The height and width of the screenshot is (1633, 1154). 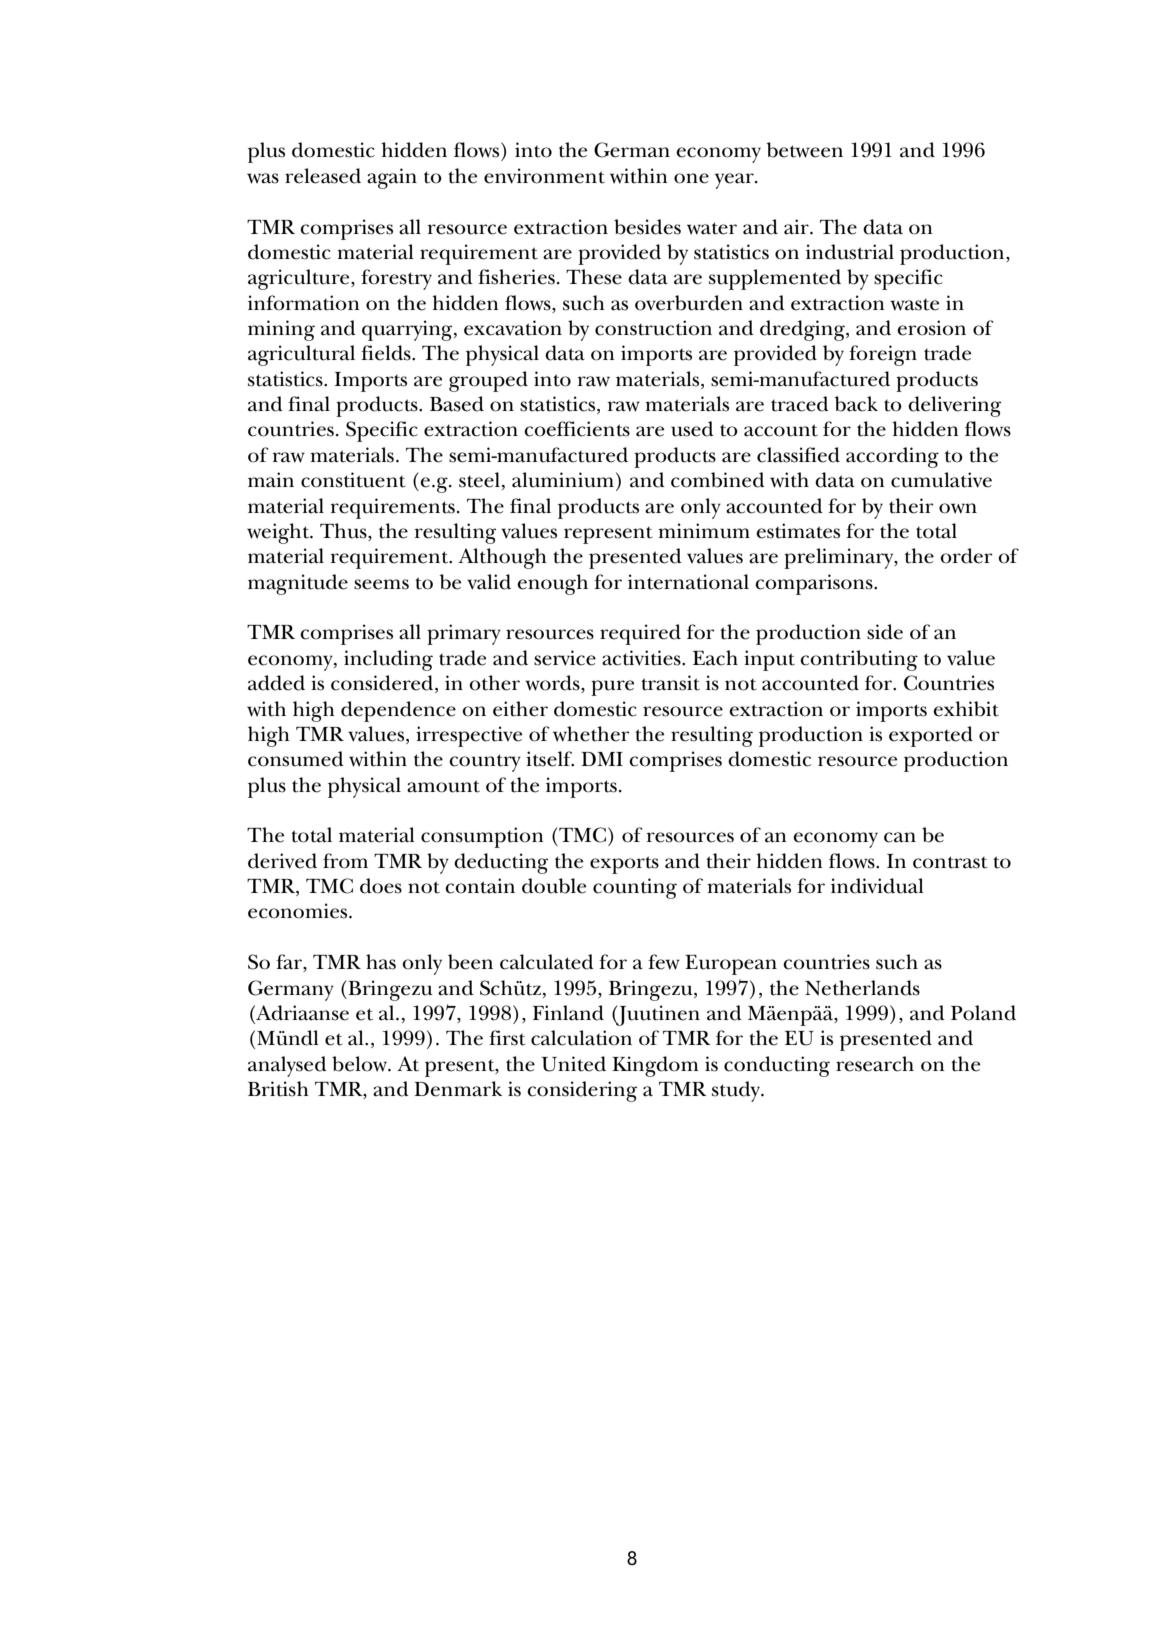 What do you see at coordinates (353, 480) in the screenshot?
I see `constituent` at bounding box center [353, 480].
